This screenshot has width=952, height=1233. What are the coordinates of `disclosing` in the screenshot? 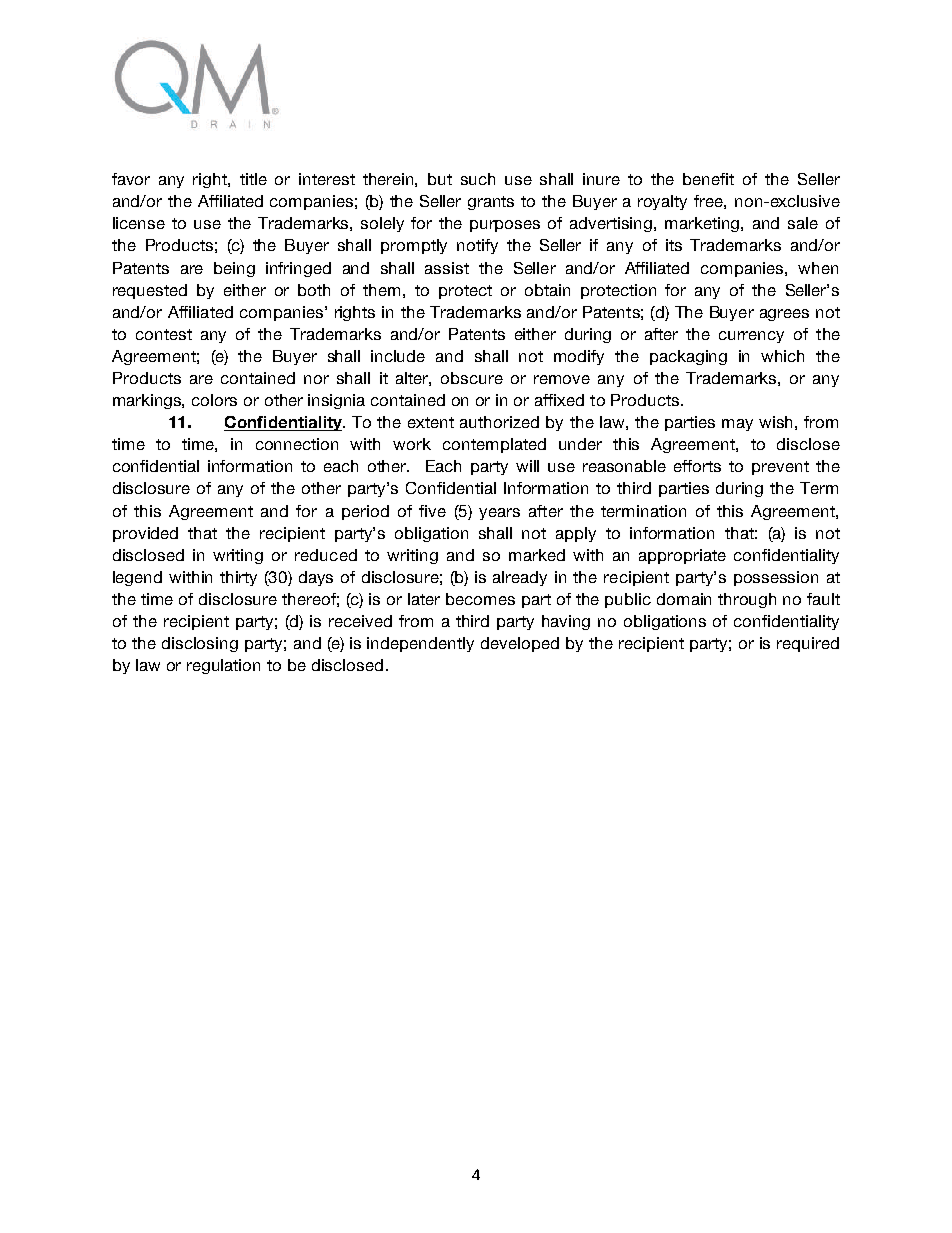 It's located at (200, 644).
